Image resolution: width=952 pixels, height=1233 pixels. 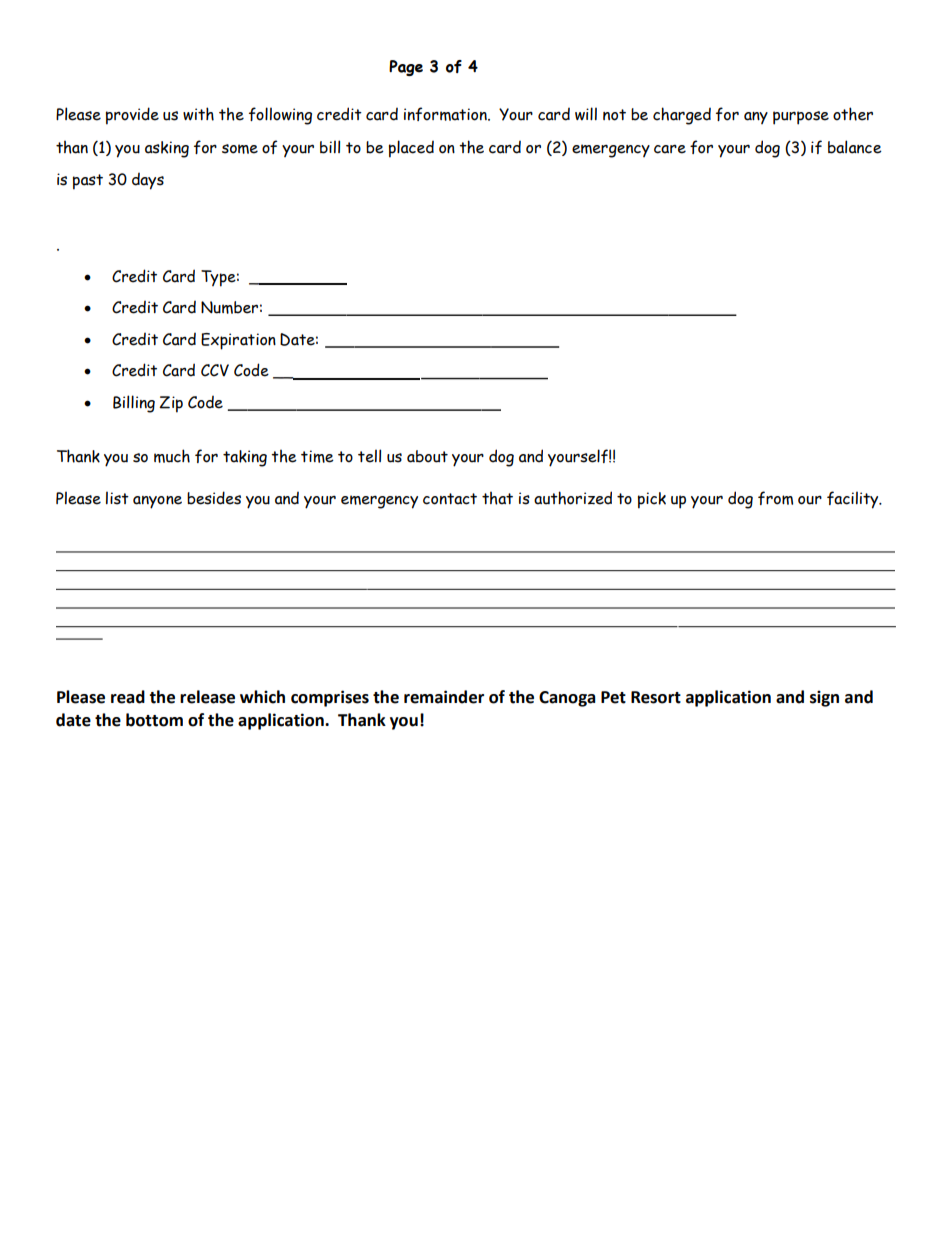 What do you see at coordinates (171, 404) in the screenshot?
I see `Zip` at bounding box center [171, 404].
